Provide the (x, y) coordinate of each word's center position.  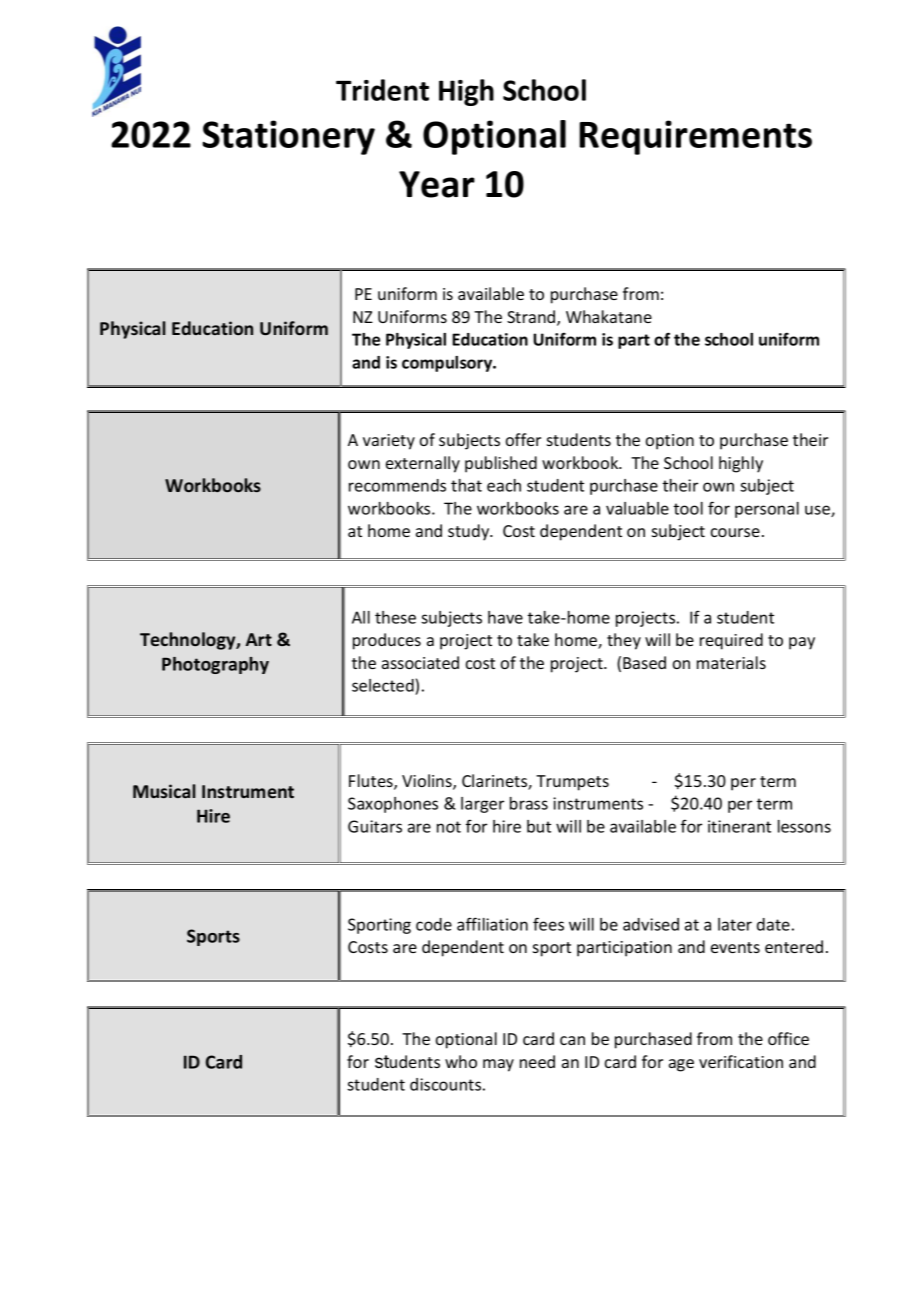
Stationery (288, 137)
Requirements (695, 137)
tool (688, 508)
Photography (215, 665)
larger (482, 805)
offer (523, 439)
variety (389, 442)
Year (437, 184)
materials (731, 662)
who (461, 1061)
